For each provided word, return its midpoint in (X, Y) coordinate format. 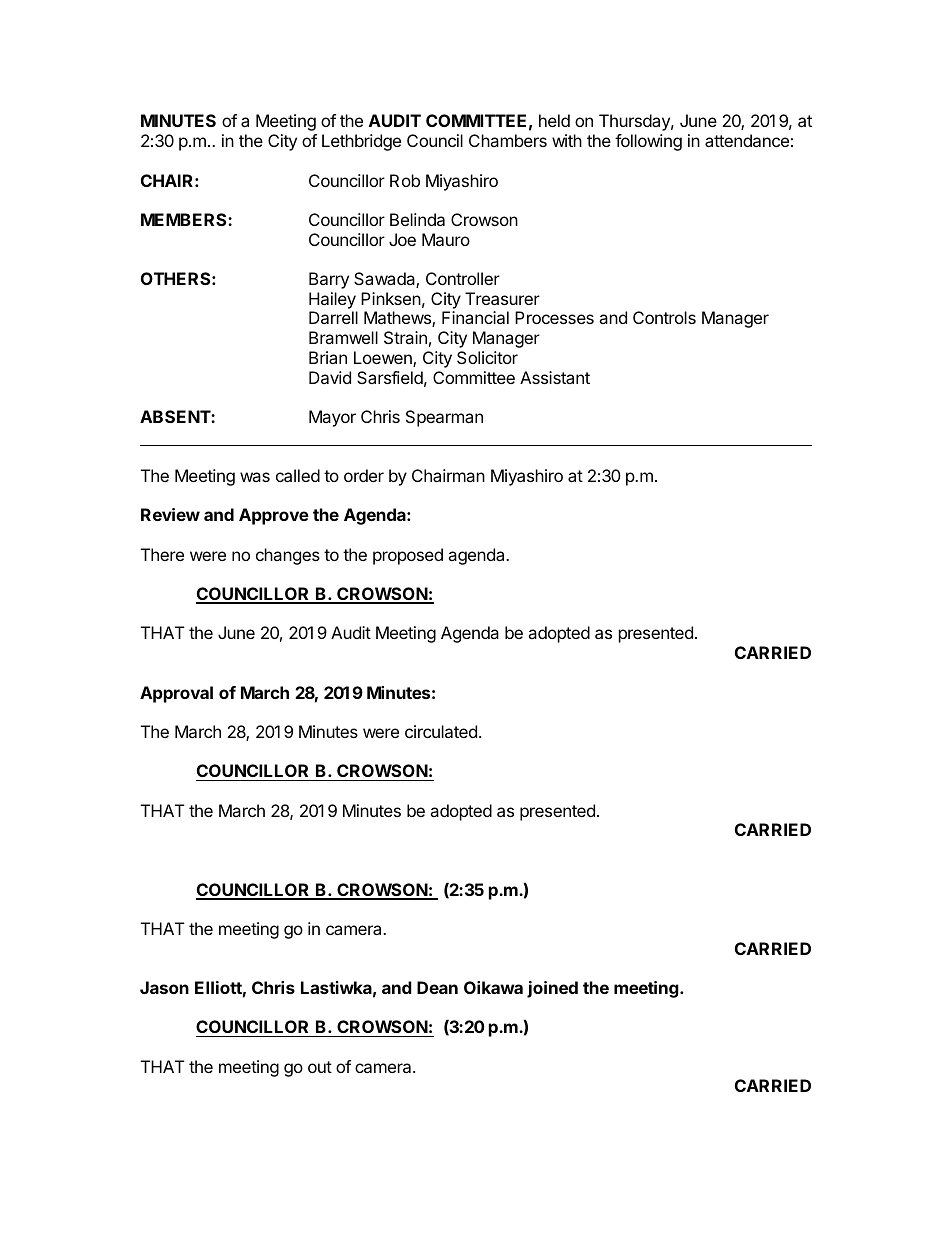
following (648, 142)
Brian (328, 357)
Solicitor (487, 357)
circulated (441, 731)
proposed (408, 556)
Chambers (508, 140)
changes (288, 556)
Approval (176, 694)
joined (552, 989)
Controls (664, 317)
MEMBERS (185, 219)
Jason (164, 987)
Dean (437, 987)
